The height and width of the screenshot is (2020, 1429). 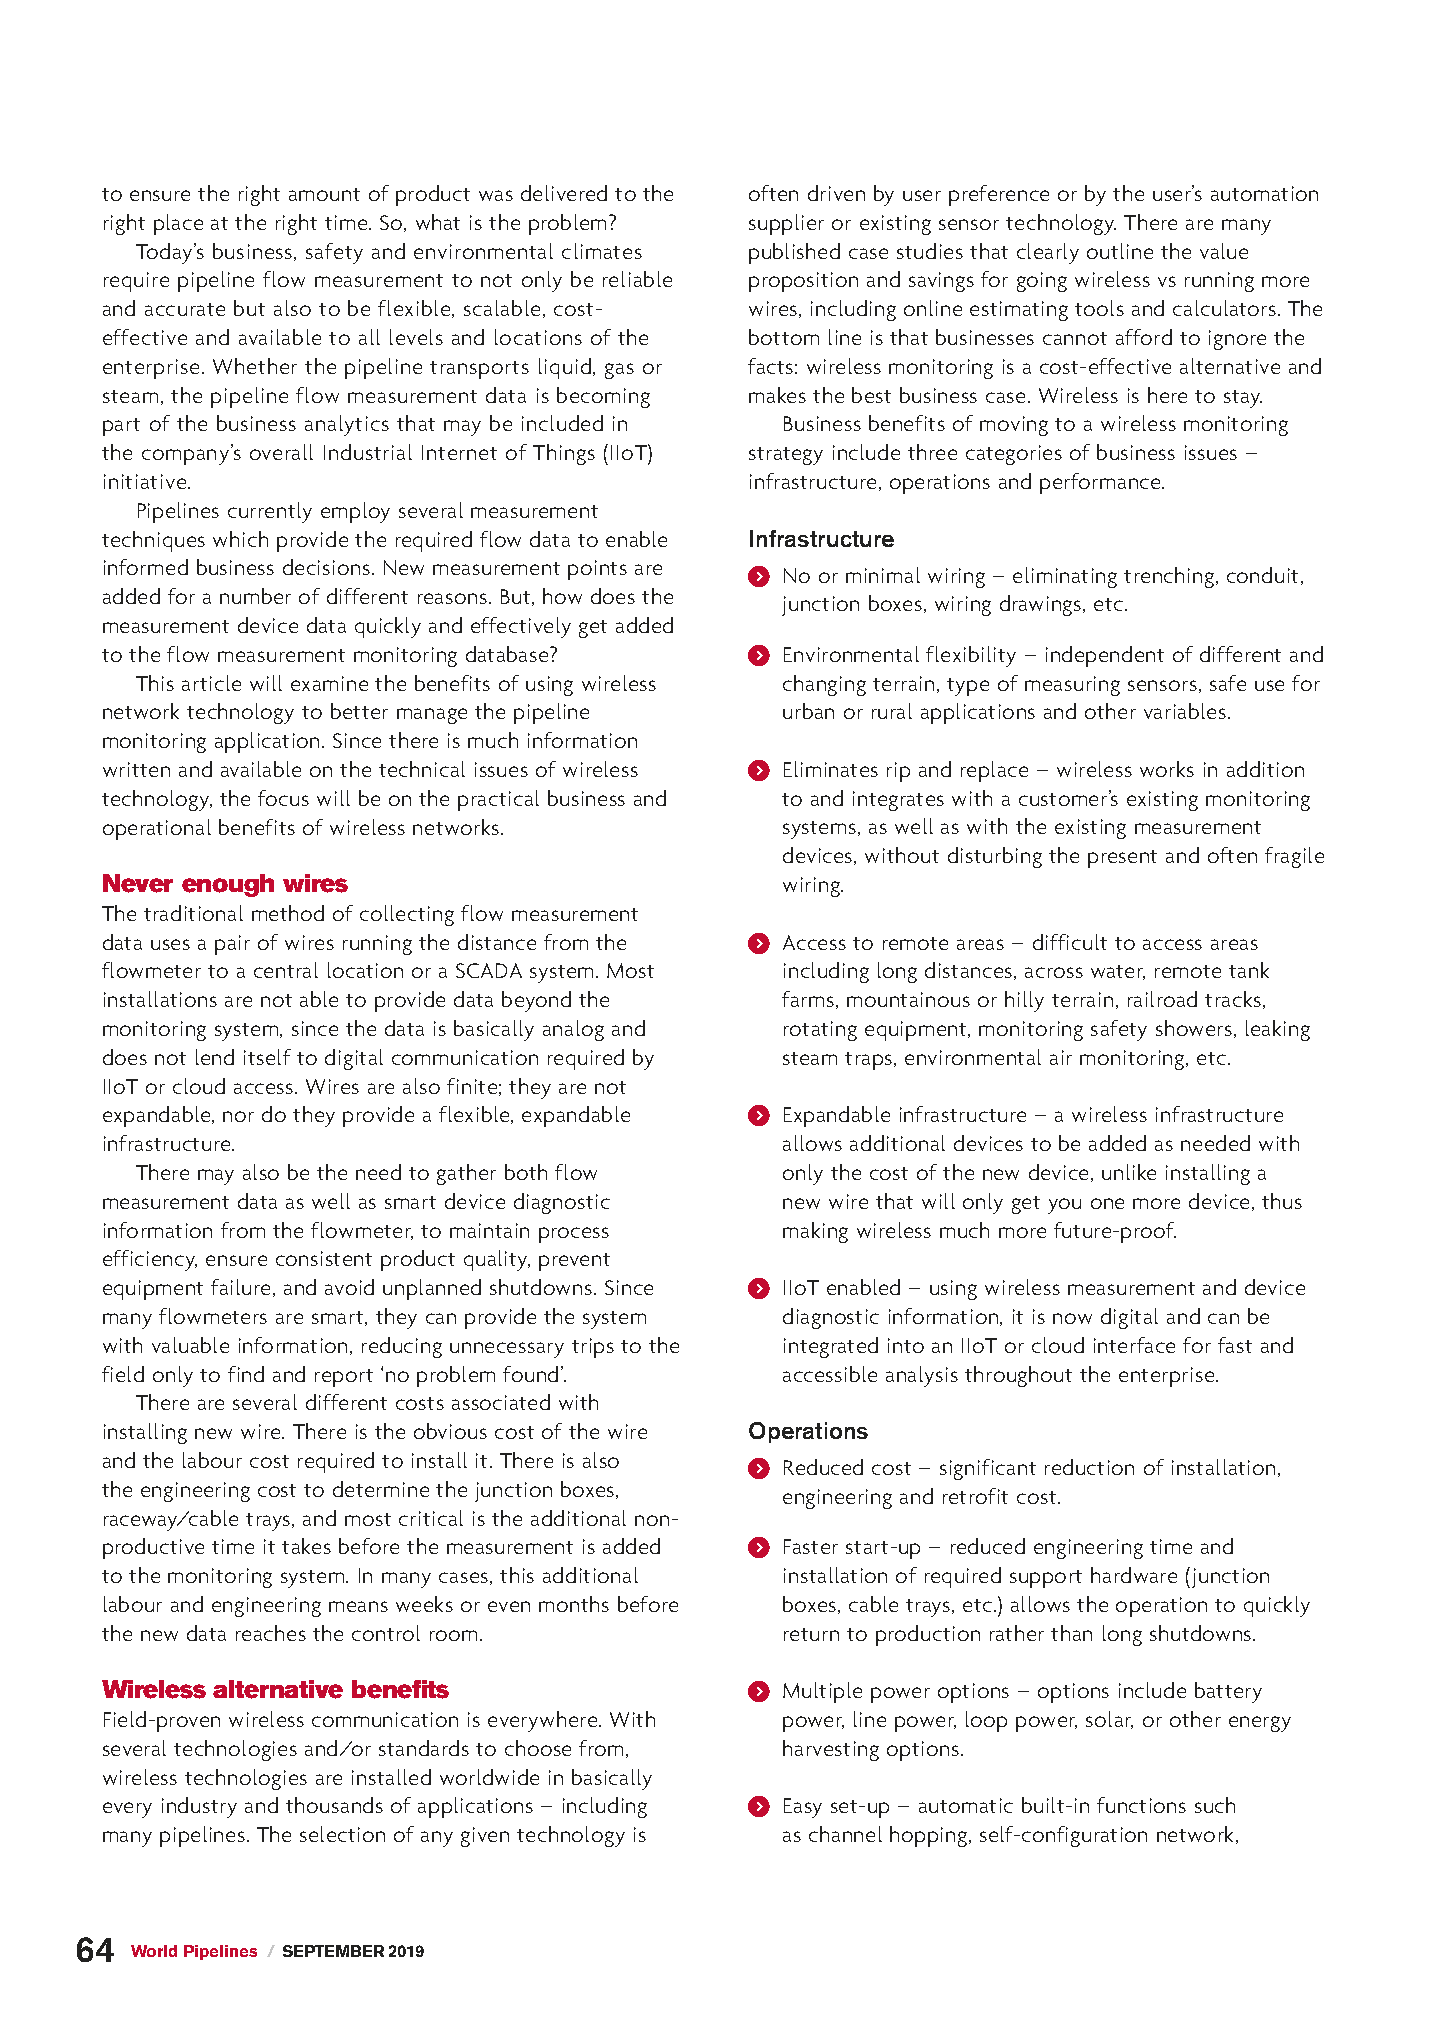 What do you see at coordinates (820, 1031) in the screenshot?
I see `rotating` at bounding box center [820, 1031].
